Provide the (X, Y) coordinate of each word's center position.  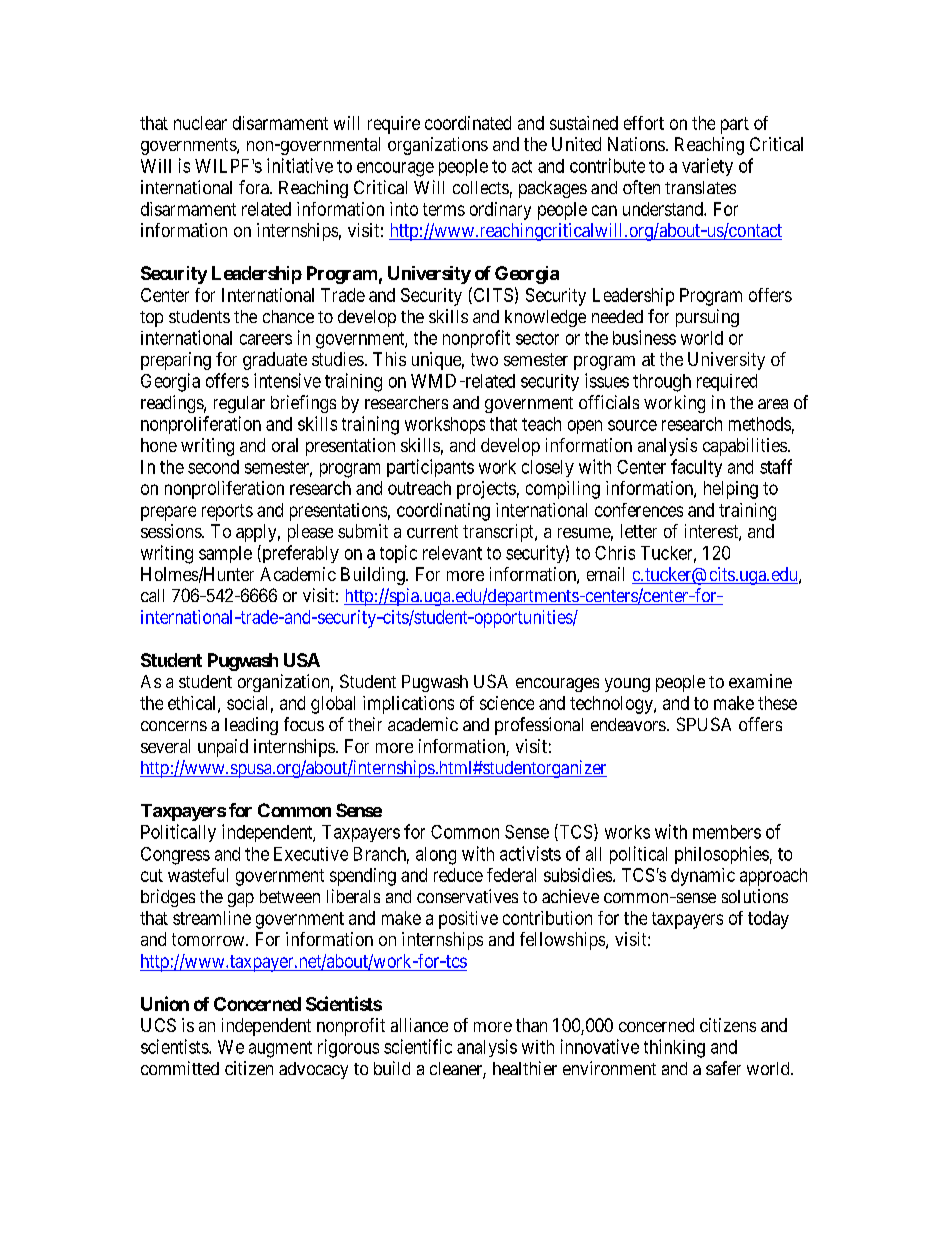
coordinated (468, 123)
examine (760, 681)
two (484, 359)
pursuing (707, 318)
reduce (458, 875)
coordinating (443, 512)
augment (280, 1049)
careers (266, 339)
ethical (193, 704)
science (507, 703)
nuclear (200, 123)
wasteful (198, 875)
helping (731, 490)
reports (227, 512)
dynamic (703, 877)
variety (707, 167)
